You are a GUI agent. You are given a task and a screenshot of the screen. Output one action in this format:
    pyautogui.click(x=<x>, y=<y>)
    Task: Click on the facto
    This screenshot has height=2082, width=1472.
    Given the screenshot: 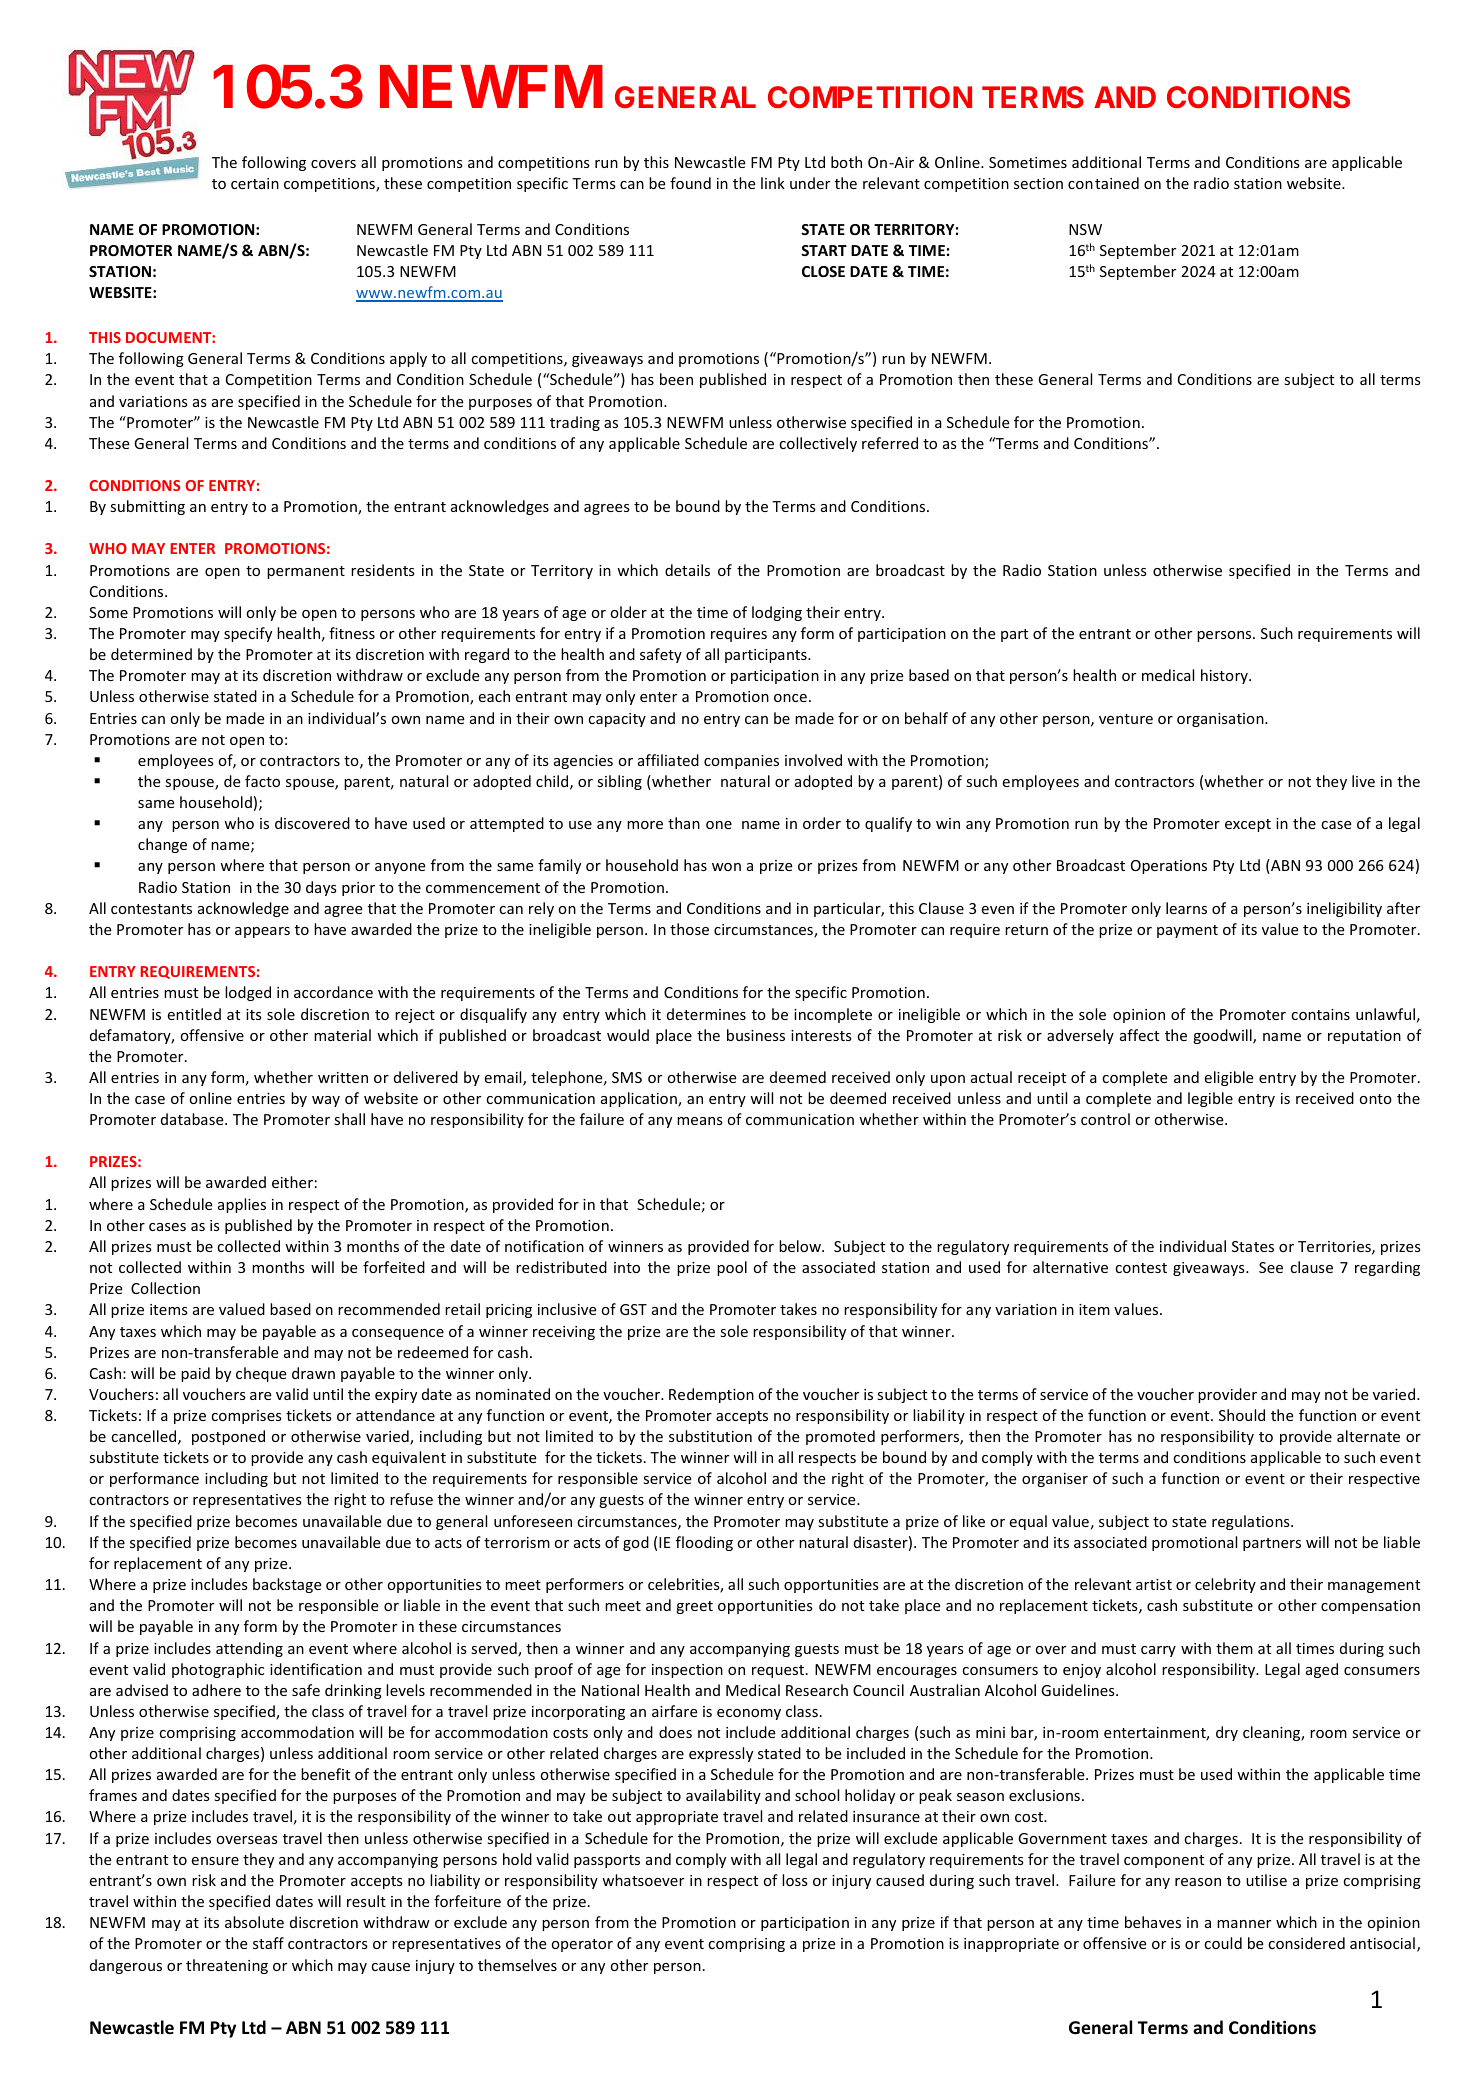 What is the action you would take?
    pyautogui.click(x=262, y=781)
